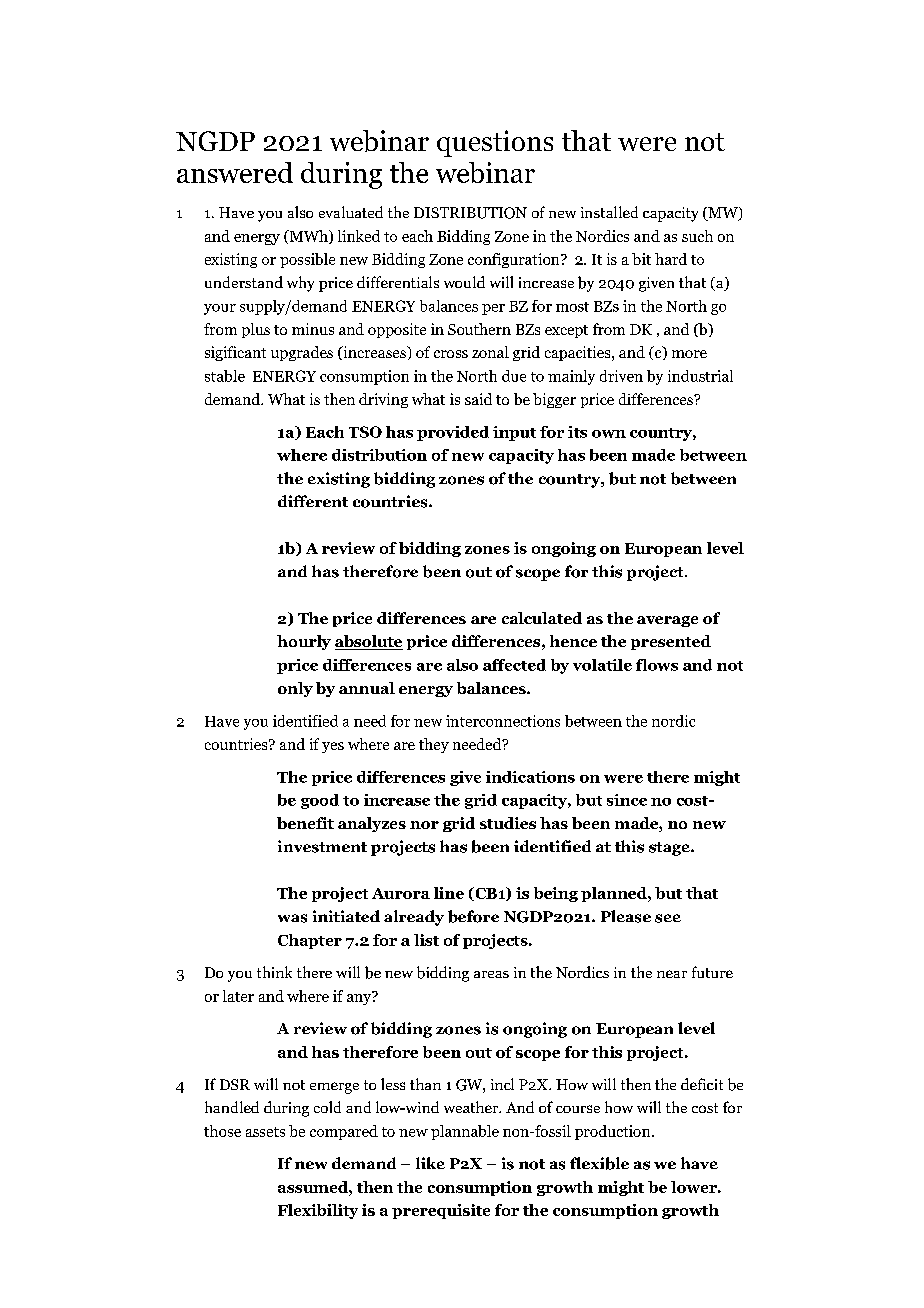 Image resolution: width=924 pixels, height=1308 pixels. What do you see at coordinates (473, 916) in the screenshot?
I see `before` at bounding box center [473, 916].
